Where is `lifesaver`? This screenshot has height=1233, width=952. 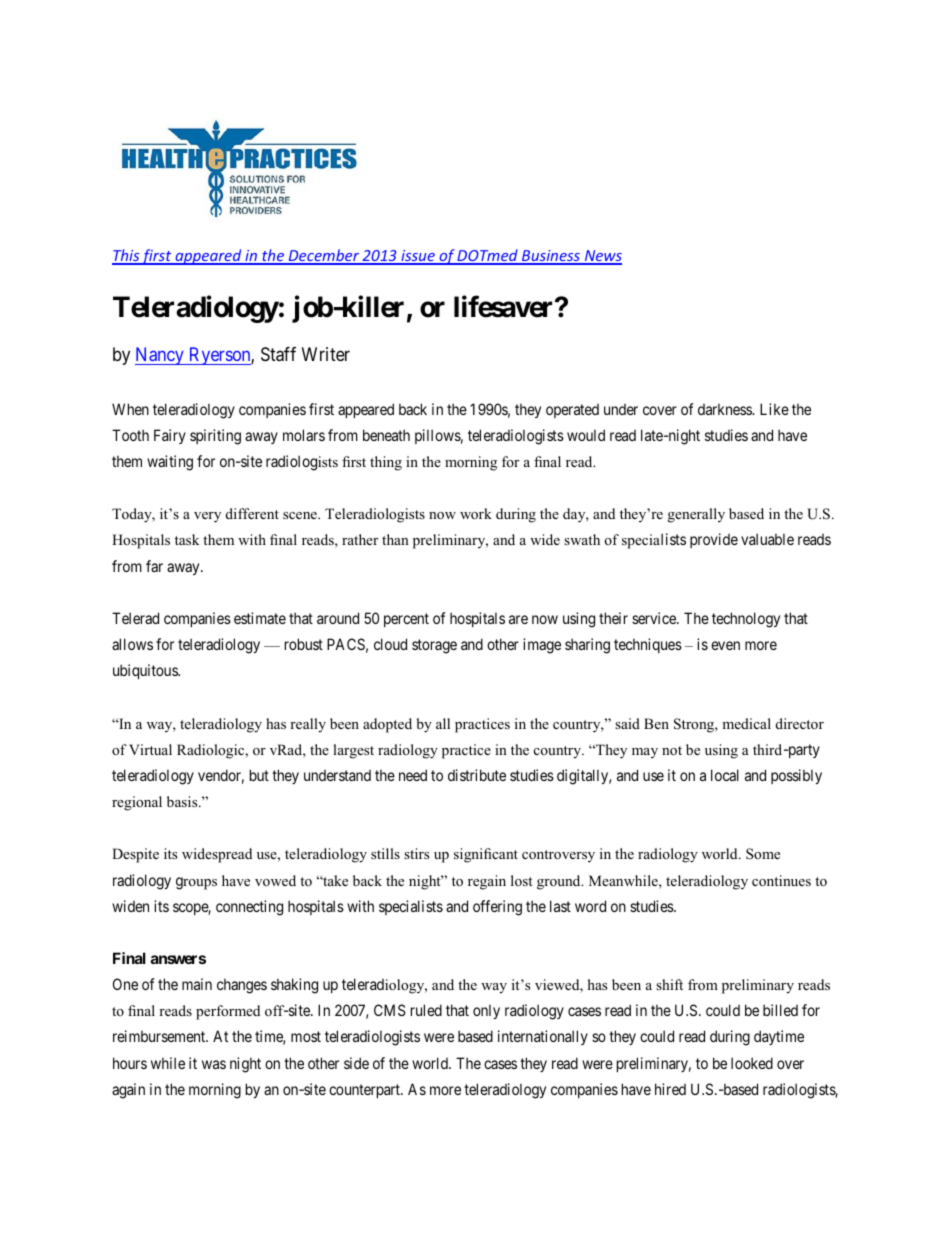 lifesaver is located at coordinates (505, 306).
